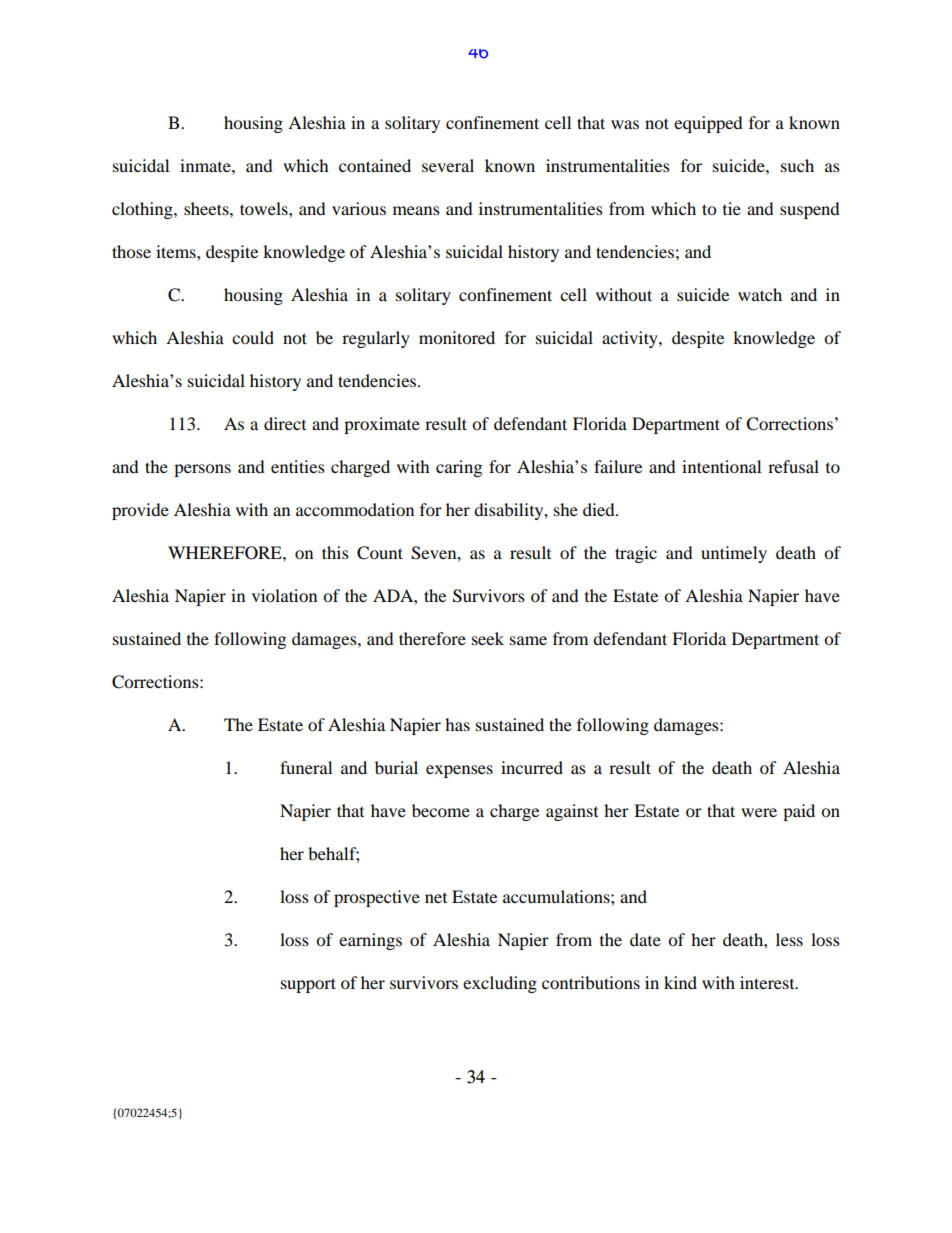  What do you see at coordinates (734, 554) in the page?
I see `untimely` at bounding box center [734, 554].
